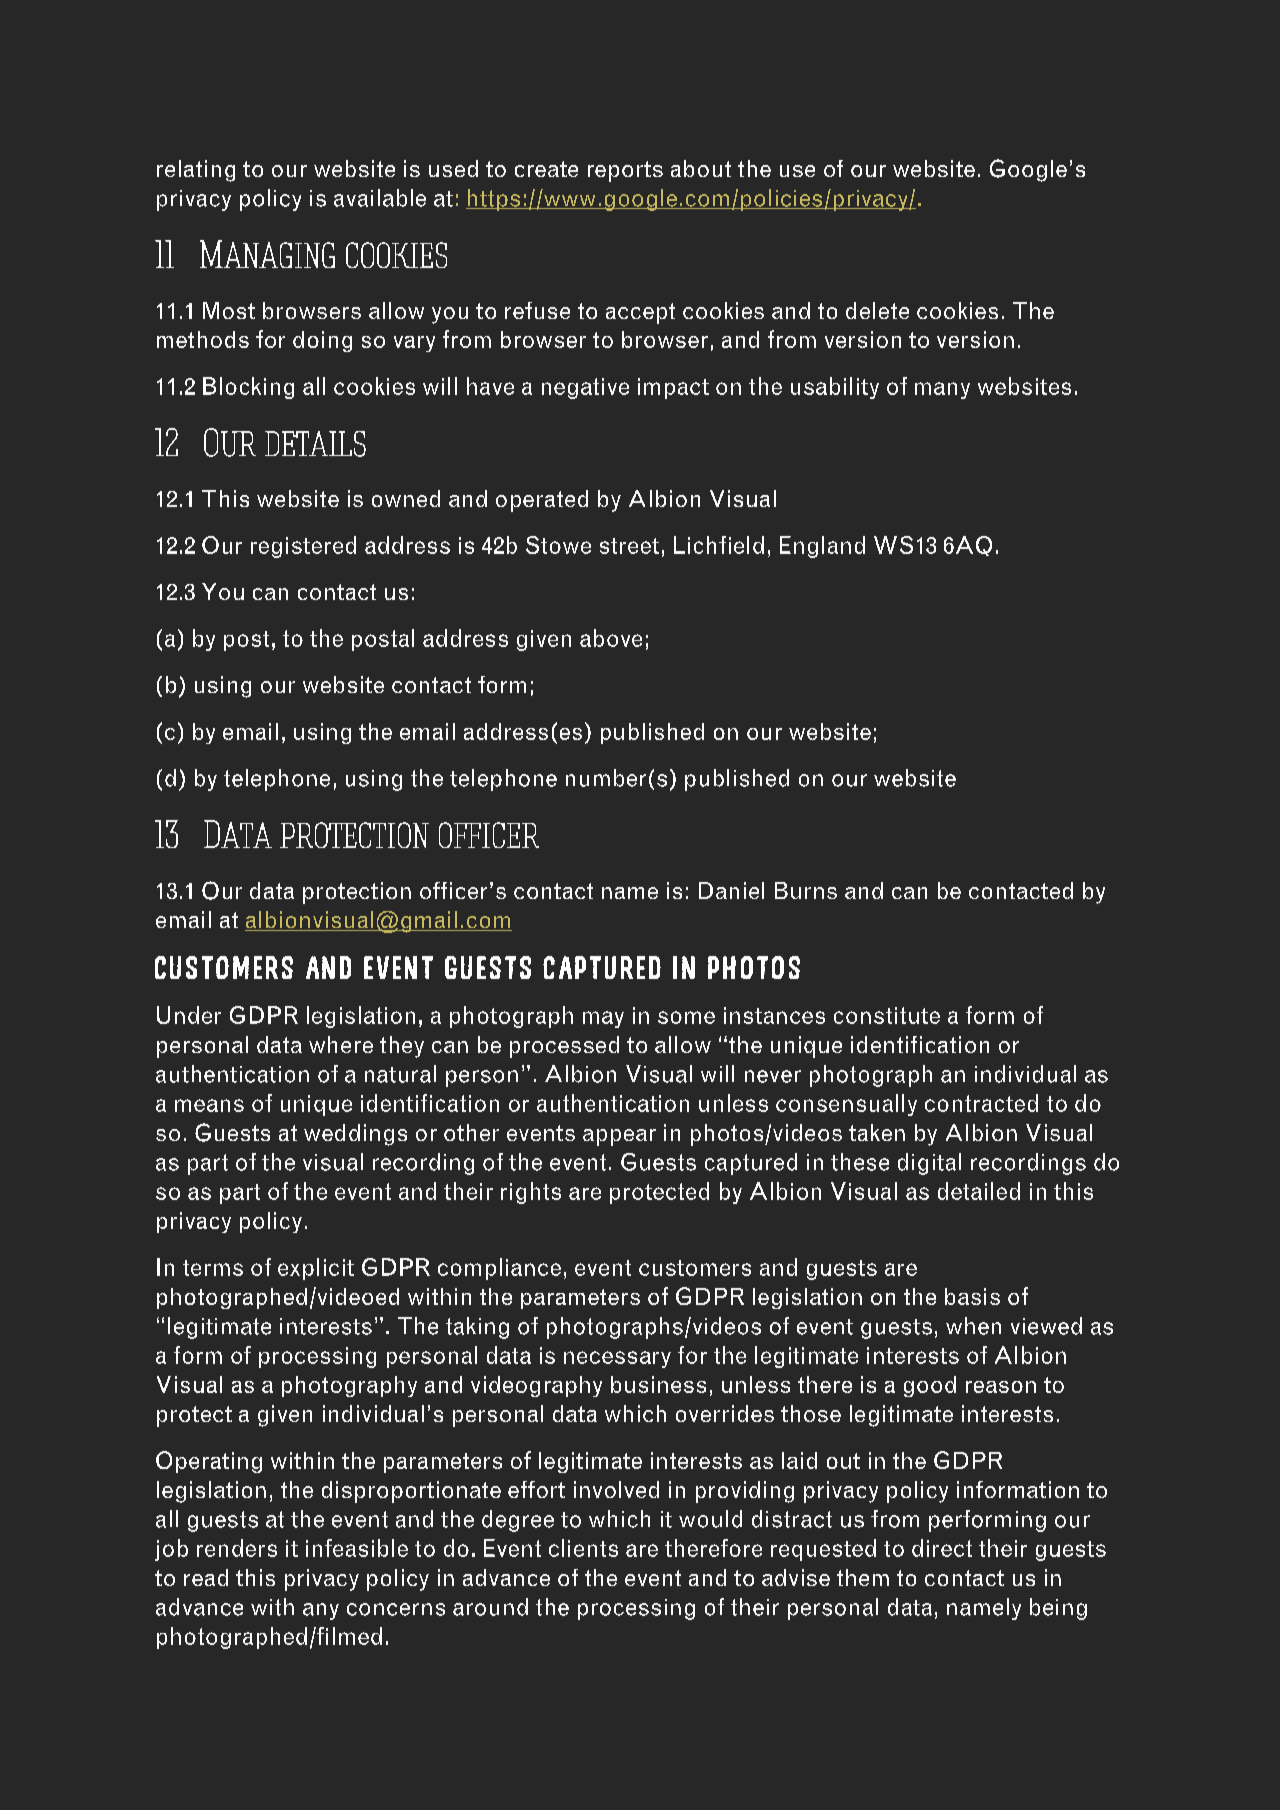  Describe the element at coordinates (877, 310) in the screenshot. I see `delete` at that location.
